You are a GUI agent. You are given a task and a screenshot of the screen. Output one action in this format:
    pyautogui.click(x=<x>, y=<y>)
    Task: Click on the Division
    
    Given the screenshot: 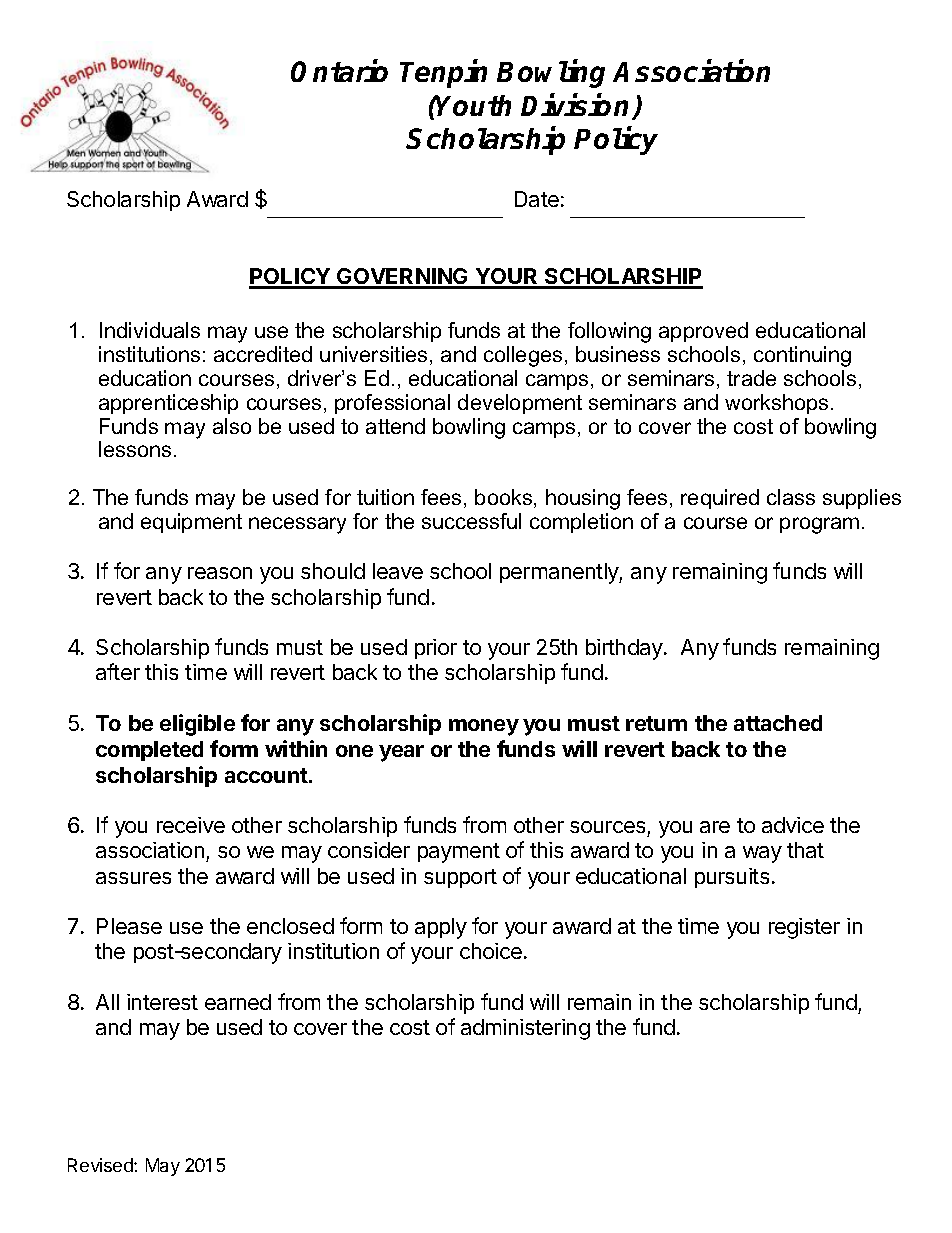 What is the action you would take?
    pyautogui.click(x=577, y=106)
